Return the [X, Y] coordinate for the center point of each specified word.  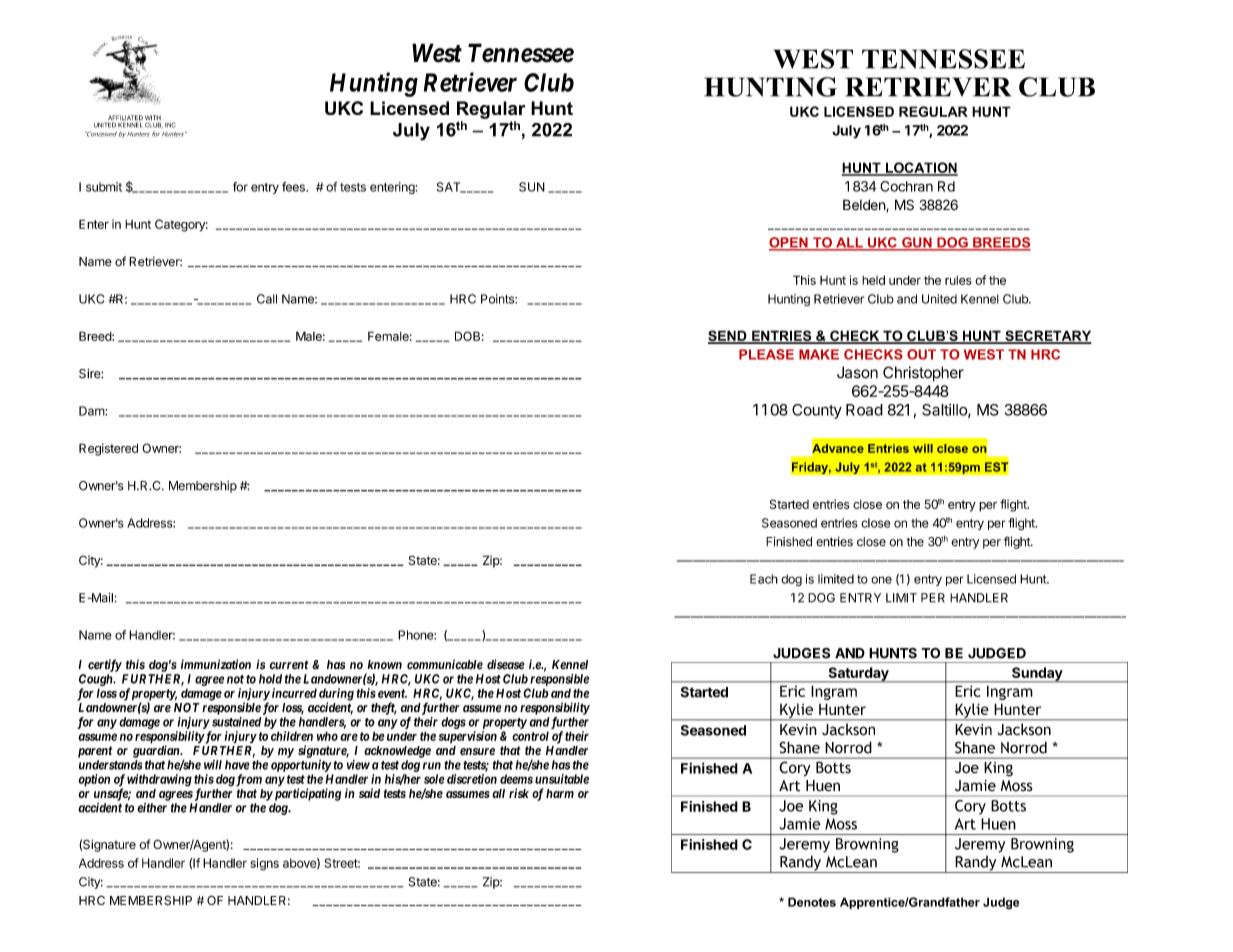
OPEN [789, 243]
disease [506, 664]
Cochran [906, 186]
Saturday [858, 675]
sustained [235, 722]
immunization [216, 664]
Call [267, 299]
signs [264, 864]
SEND [728, 336]
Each [764, 579]
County [817, 411]
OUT [921, 354]
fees [294, 187]
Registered [108, 449]
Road [864, 410]
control [530, 736]
